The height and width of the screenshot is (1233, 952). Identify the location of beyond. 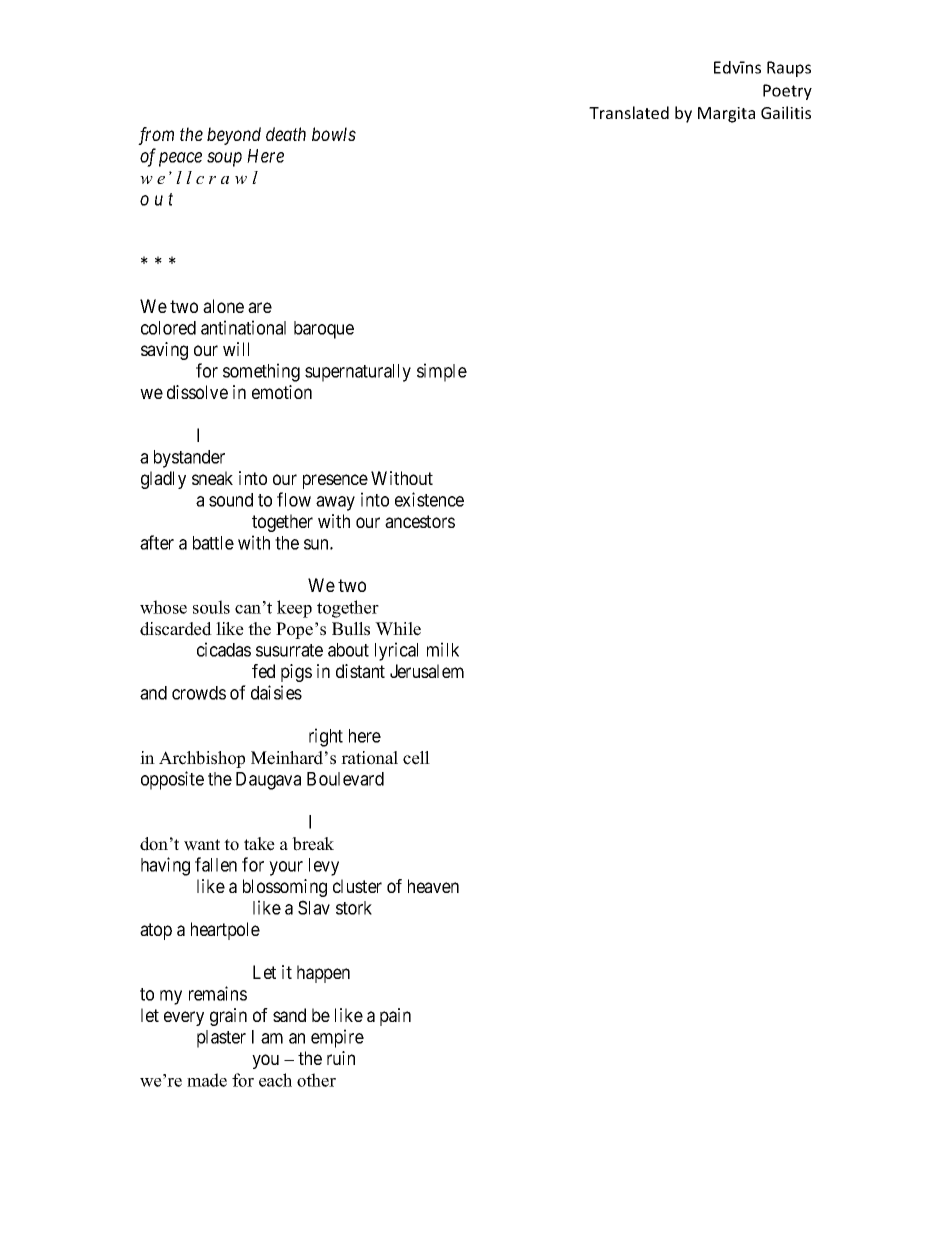
(234, 136).
